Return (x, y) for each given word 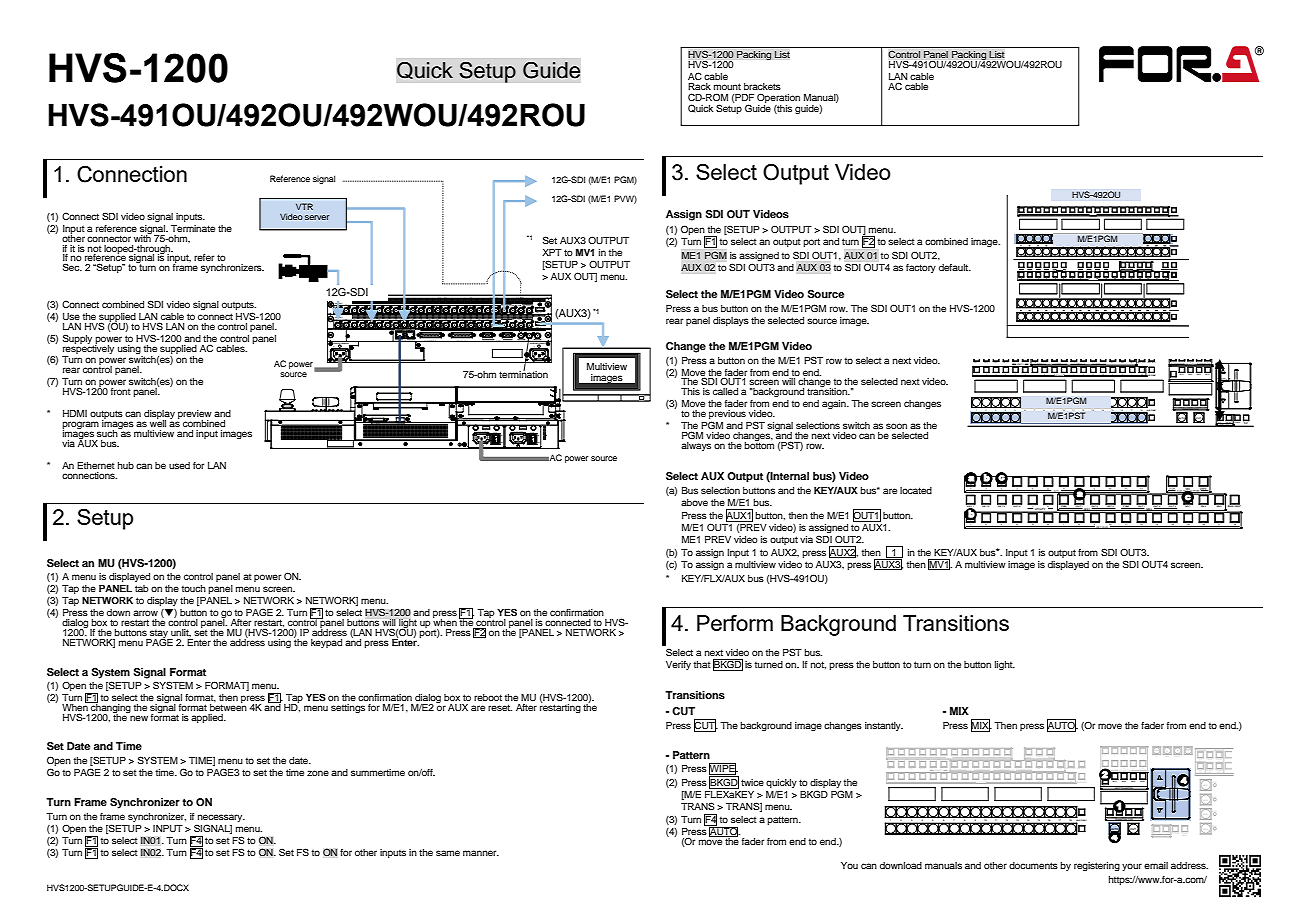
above (694, 502)
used (179, 465)
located (916, 490)
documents (1033, 865)
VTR (304, 206)
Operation (778, 99)
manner (481, 853)
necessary (221, 818)
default (955, 267)
